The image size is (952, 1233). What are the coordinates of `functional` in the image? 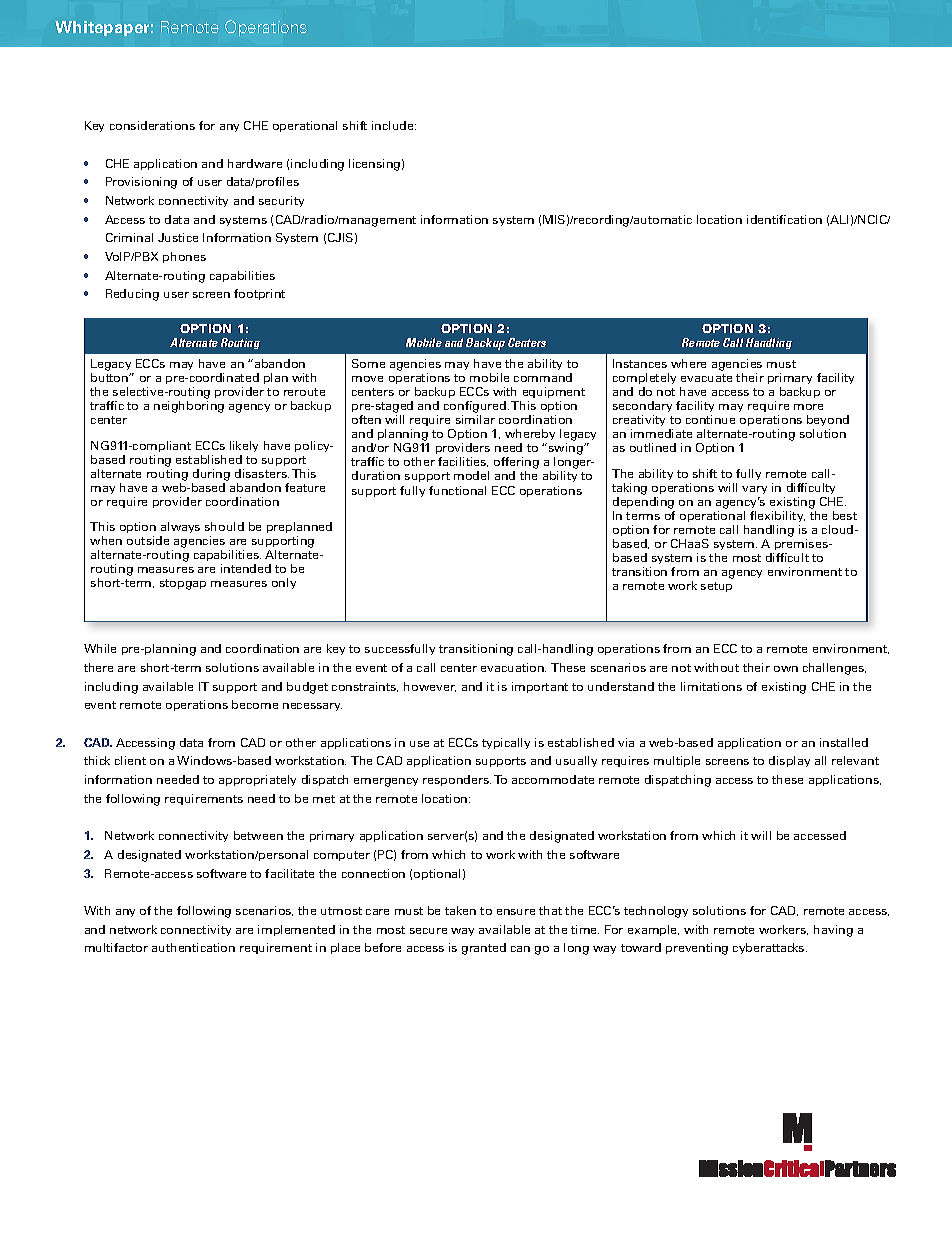 It's located at (457, 490).
